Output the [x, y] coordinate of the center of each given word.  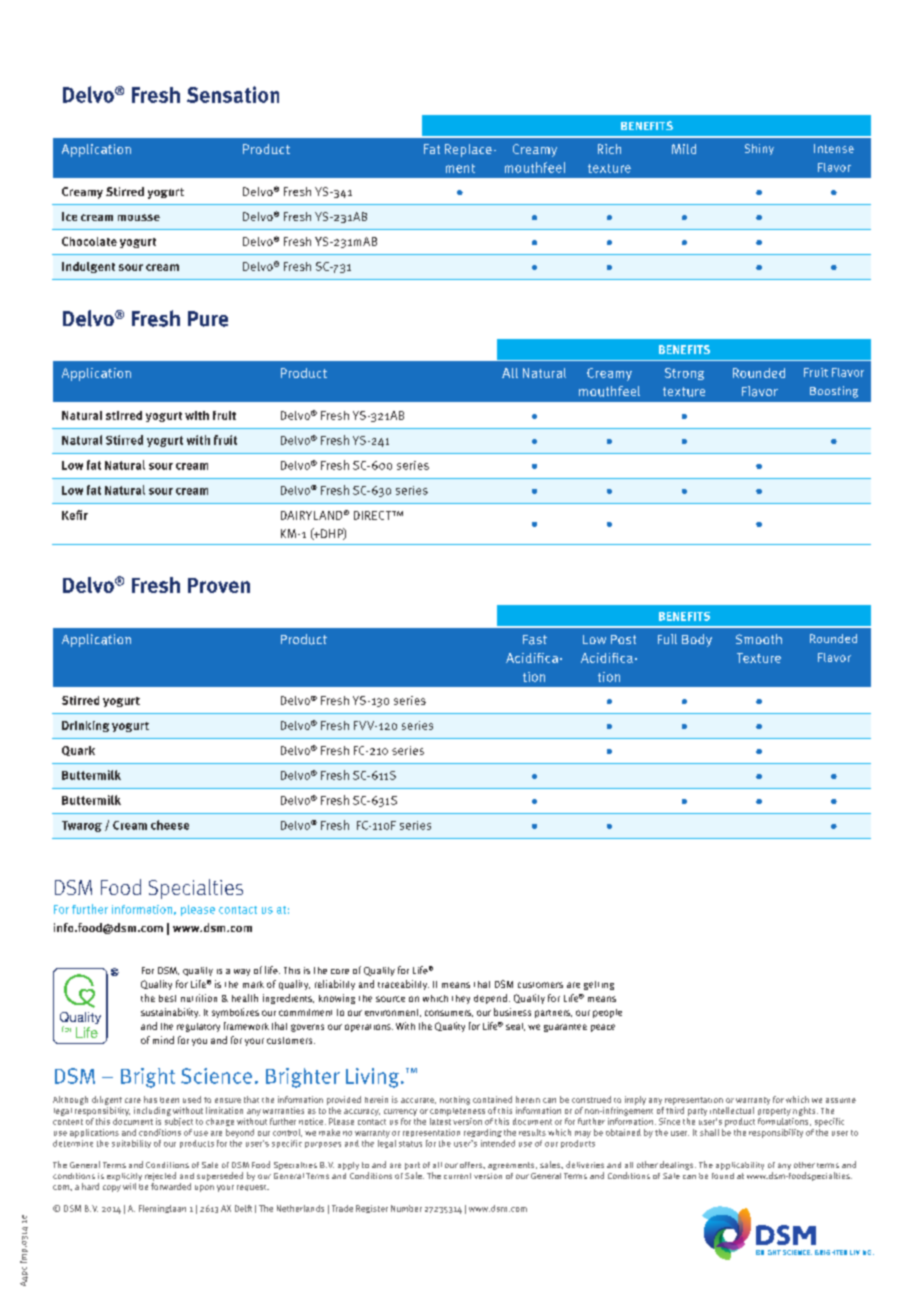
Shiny [759, 149]
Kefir [75, 515]
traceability [403, 985]
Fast [535, 640]
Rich [609, 149]
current [457, 1176]
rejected [160, 1178]
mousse [139, 217]
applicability [740, 1166]
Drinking [85, 726]
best [167, 998]
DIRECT [374, 515]
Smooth [759, 639]
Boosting [834, 392]
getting [599, 985]
